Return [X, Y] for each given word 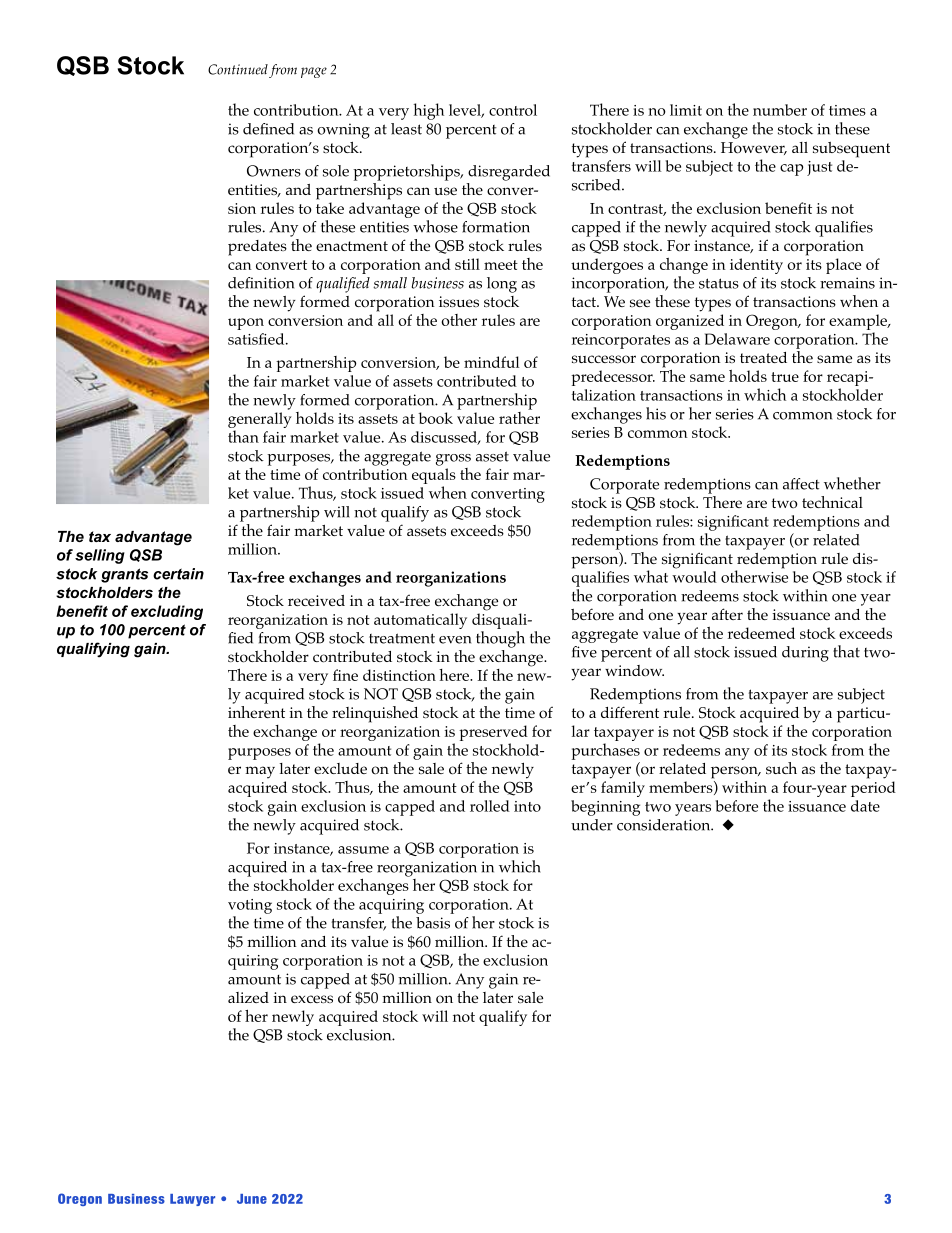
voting [250, 906]
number [780, 110]
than [243, 436]
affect [801, 484]
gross [453, 460]
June [252, 1199]
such [781, 768]
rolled [490, 806]
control [513, 110]
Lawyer [192, 1200]
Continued [238, 69]
